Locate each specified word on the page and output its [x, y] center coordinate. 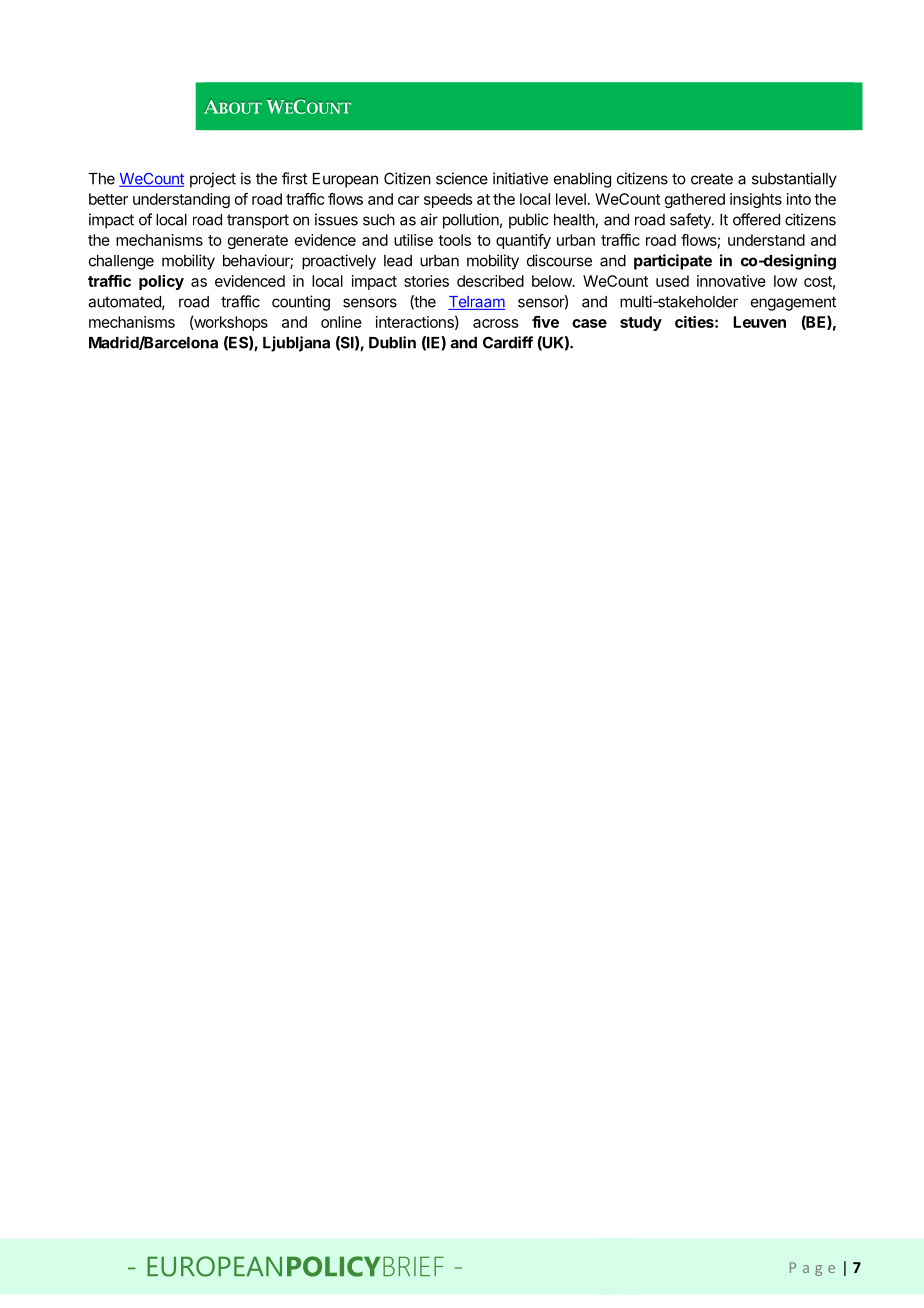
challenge [121, 262]
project [213, 180]
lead [398, 261]
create [712, 179]
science [462, 178]
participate [673, 262]
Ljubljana [296, 344]
